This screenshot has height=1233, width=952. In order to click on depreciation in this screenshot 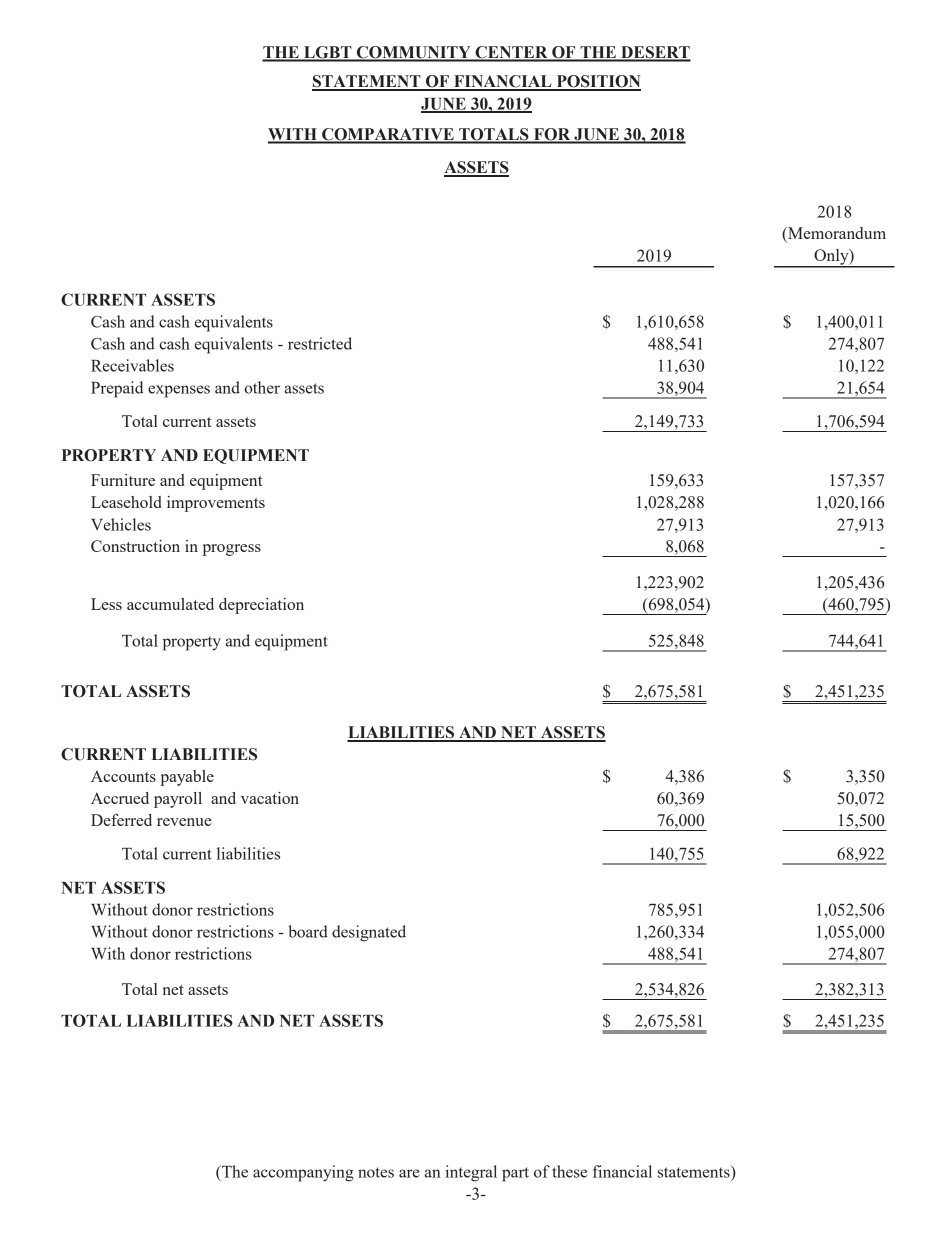, I will do `click(261, 606)`.
